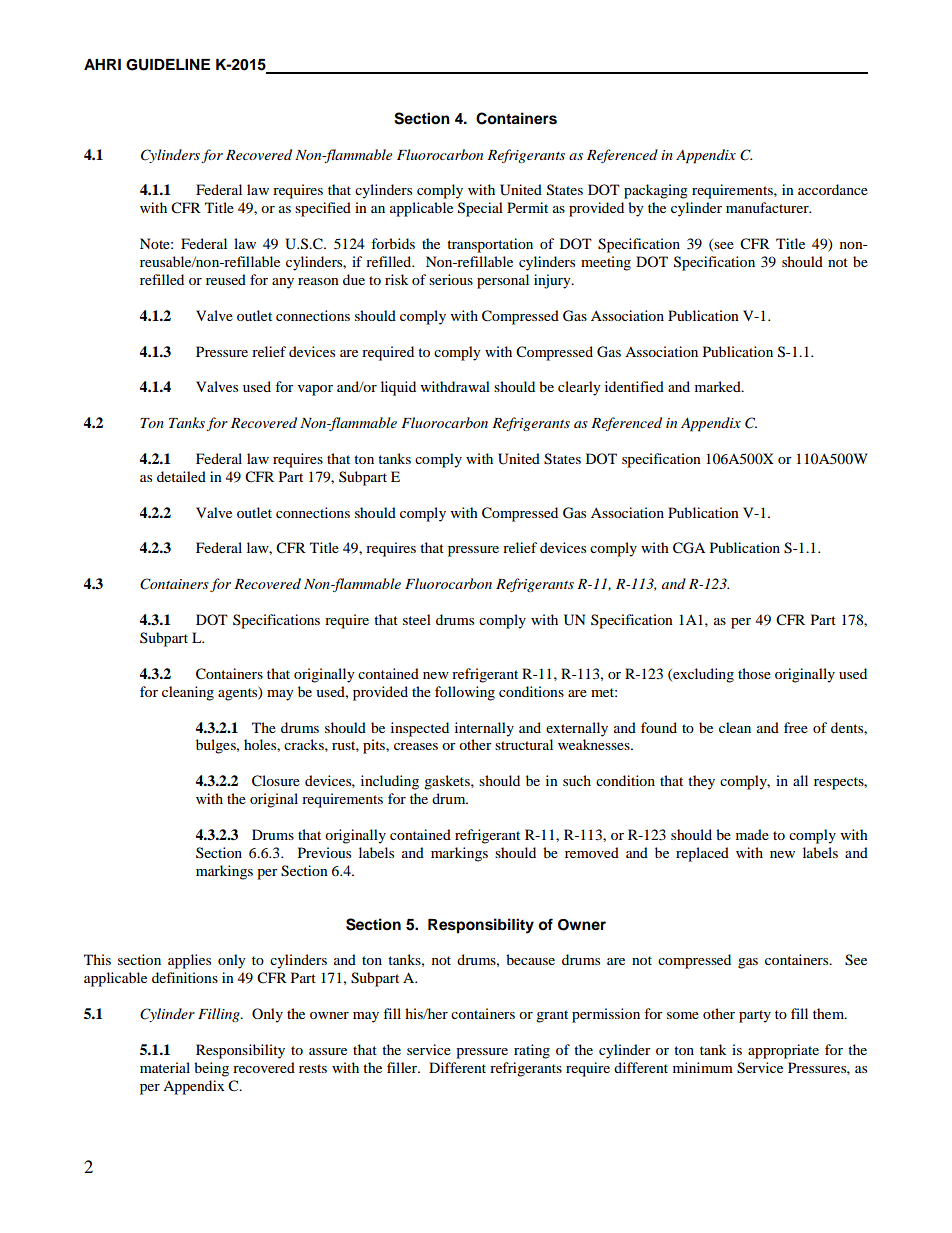  Describe the element at coordinates (165, 1067) in the screenshot. I see `material` at that location.
